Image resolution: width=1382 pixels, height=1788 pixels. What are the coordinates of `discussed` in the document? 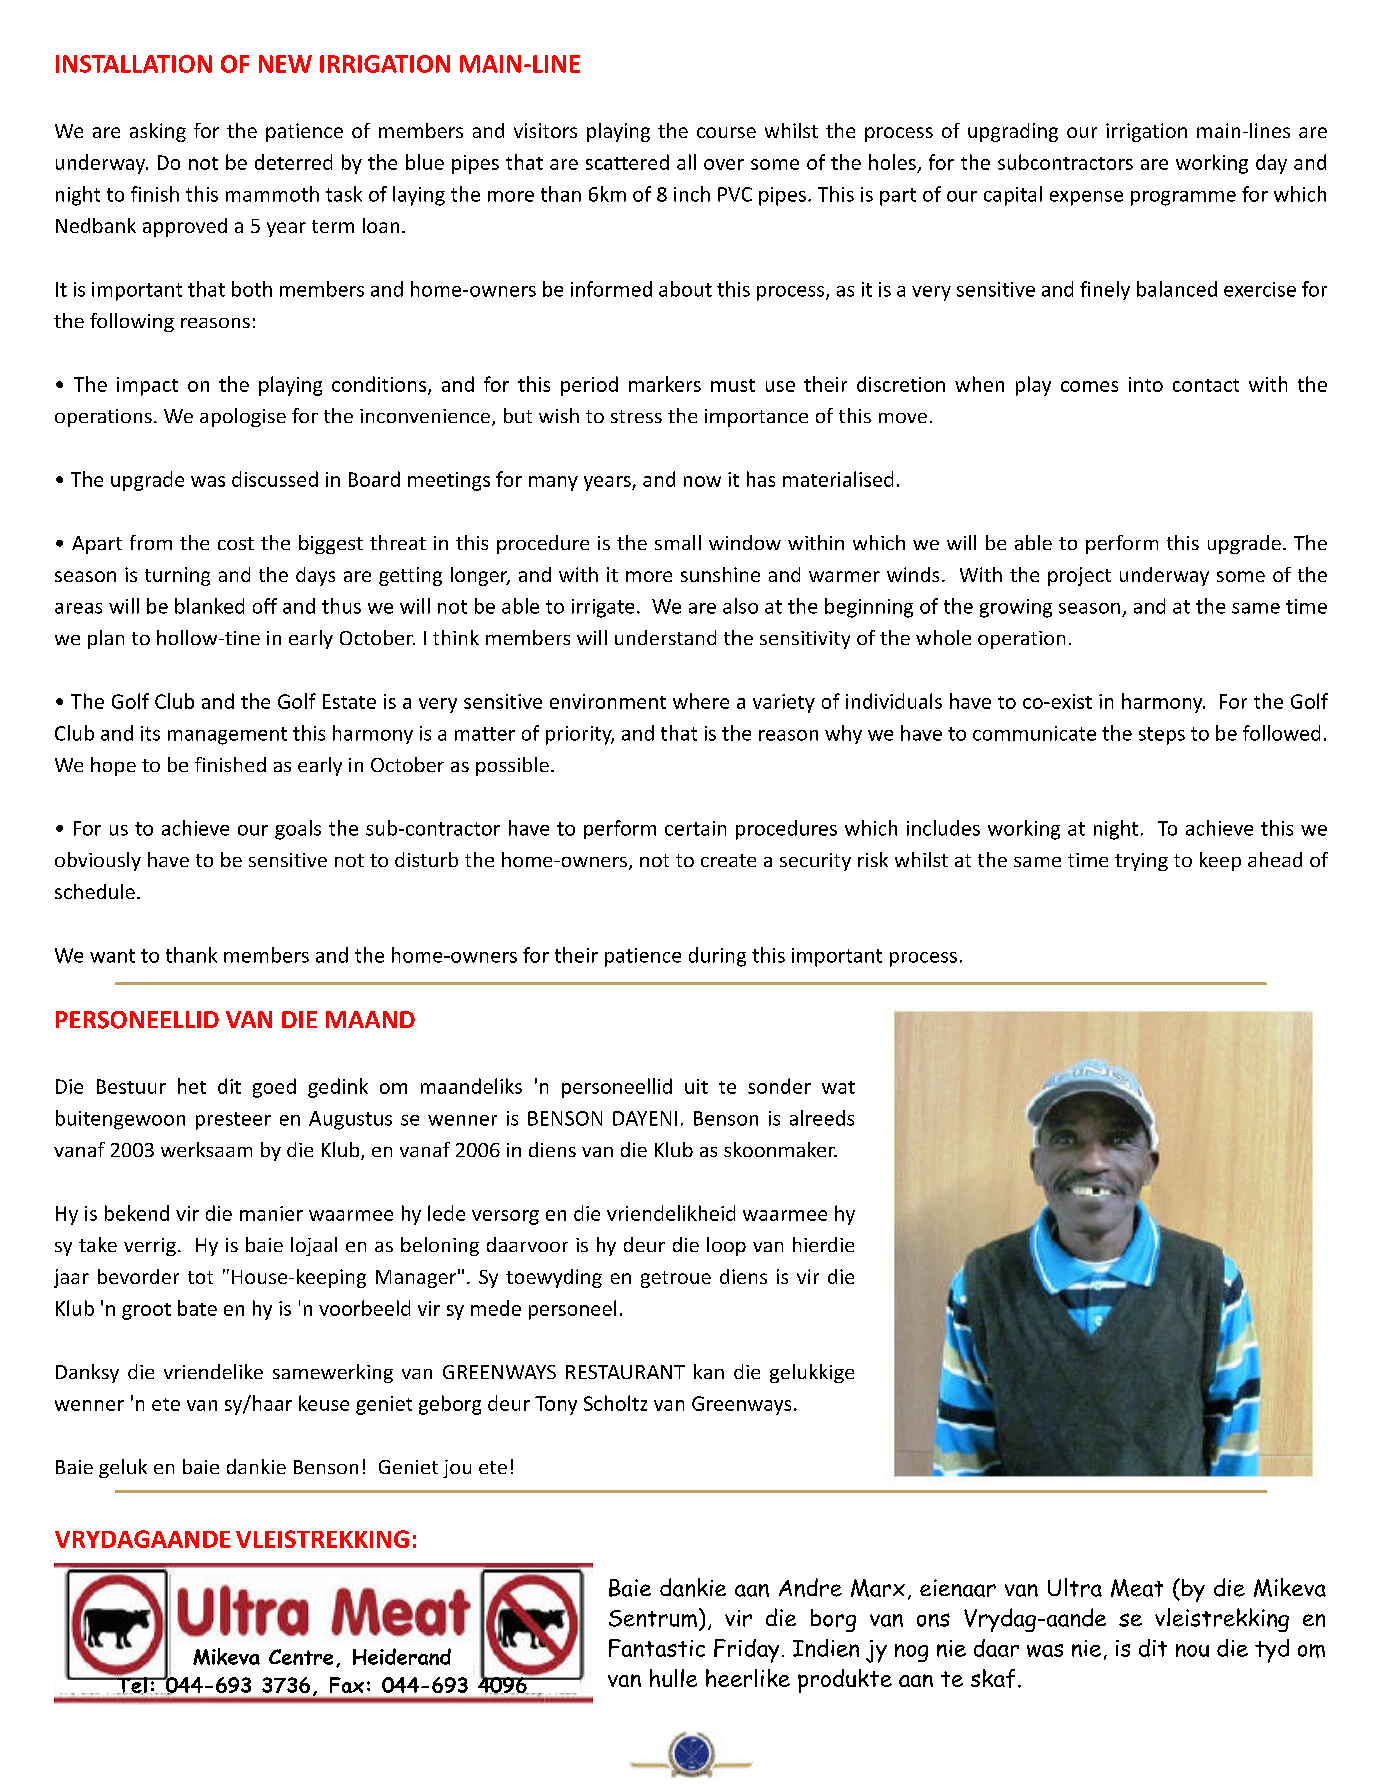 It's located at (275, 479).
